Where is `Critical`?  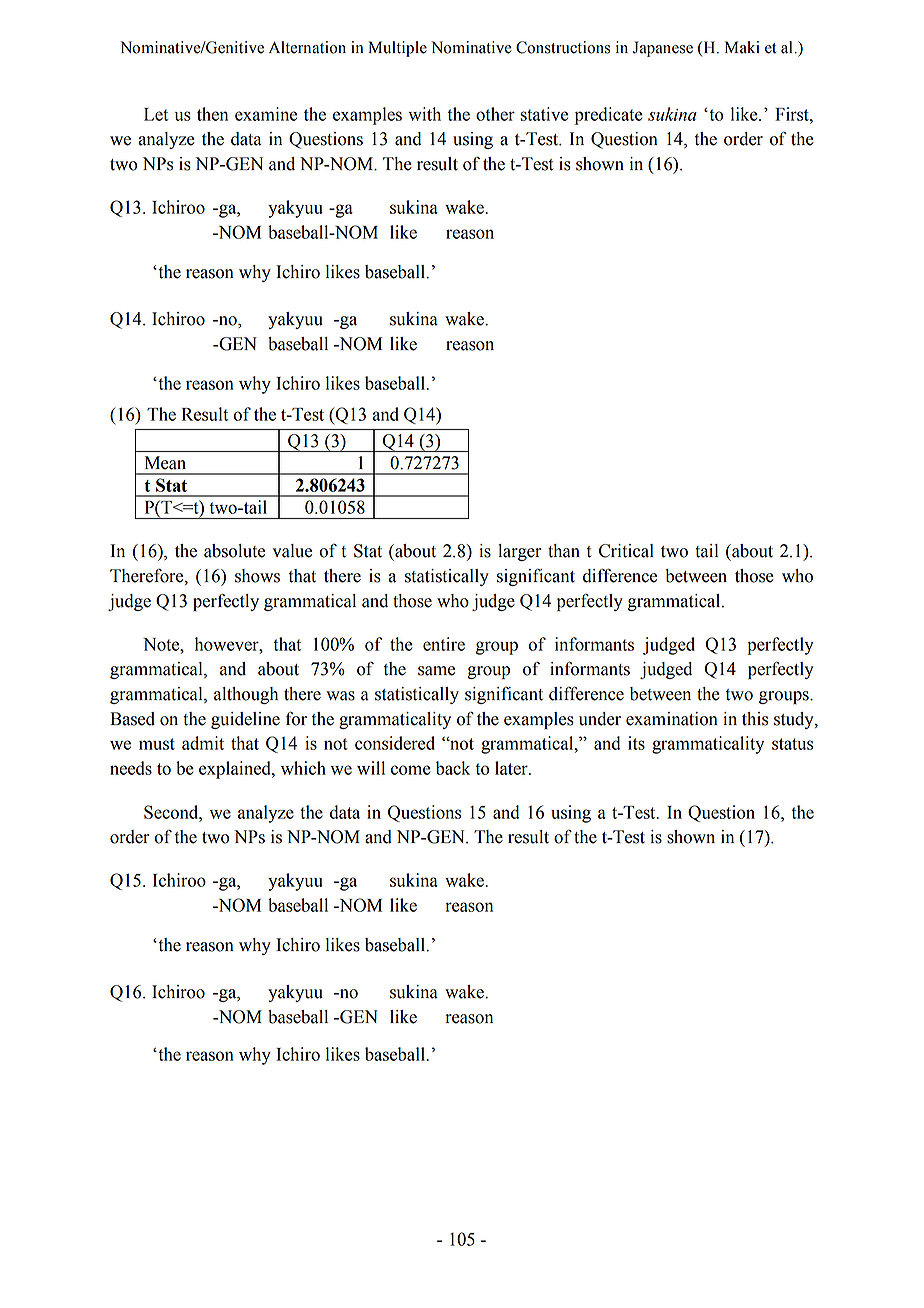
Critical is located at coordinates (626, 551).
